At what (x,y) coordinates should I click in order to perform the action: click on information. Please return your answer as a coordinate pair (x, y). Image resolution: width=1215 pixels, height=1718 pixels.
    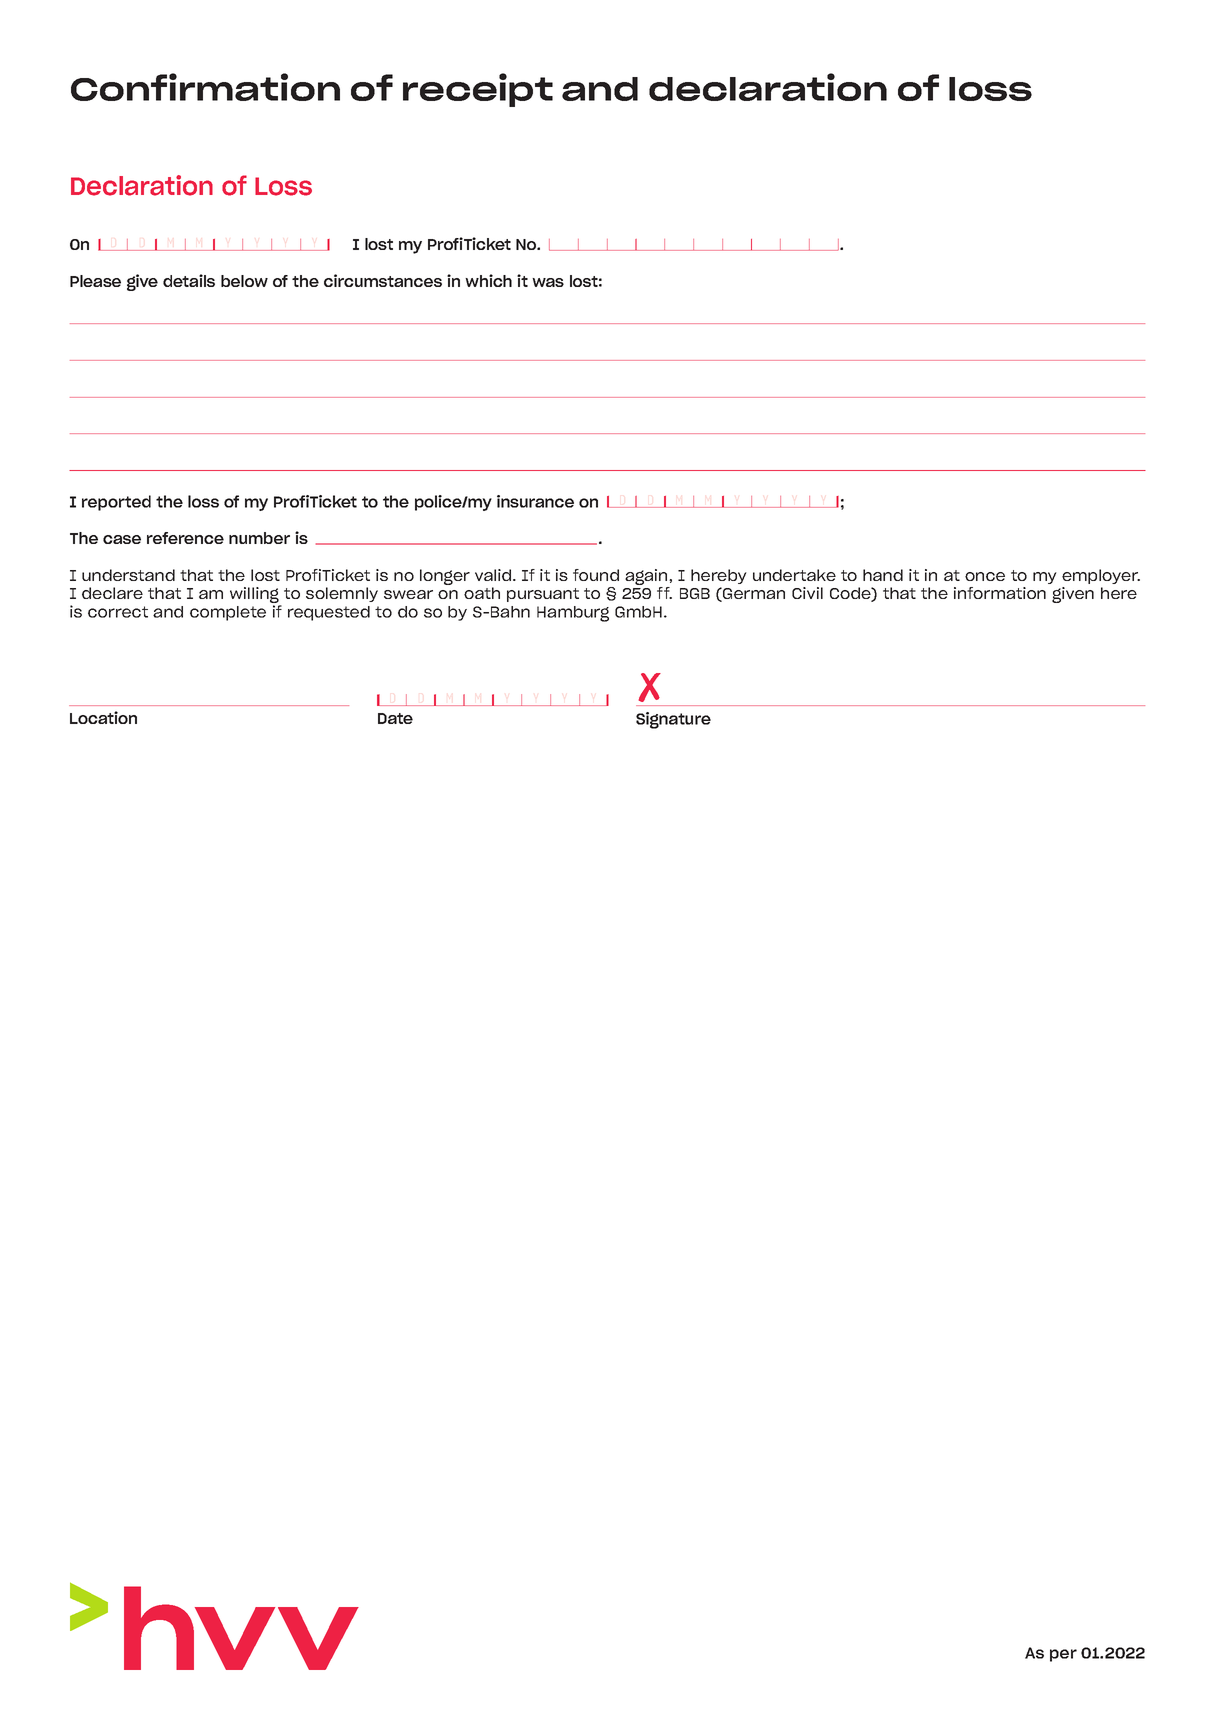
    Looking at the image, I should click on (1000, 593).
